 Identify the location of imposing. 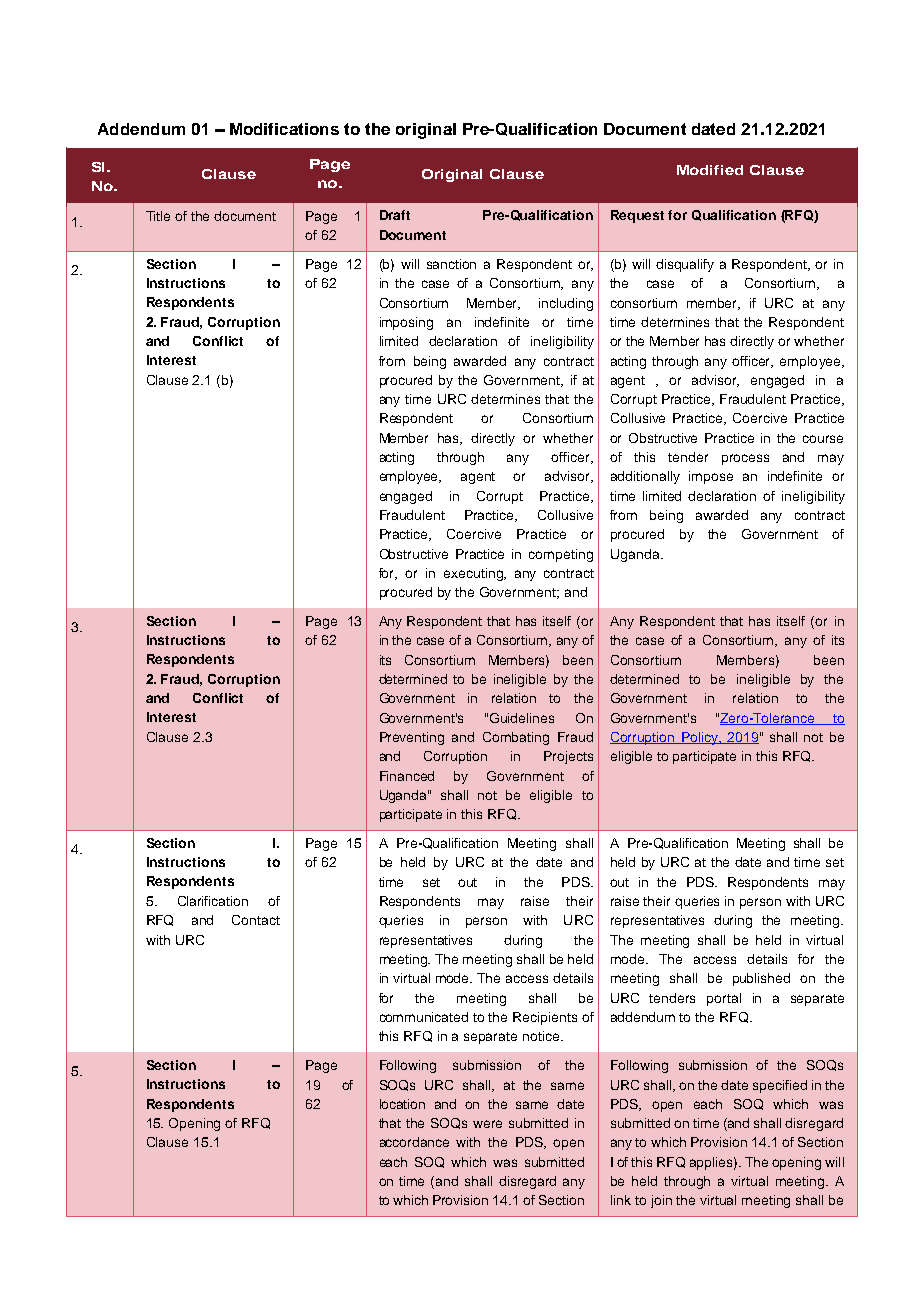
(406, 323).
